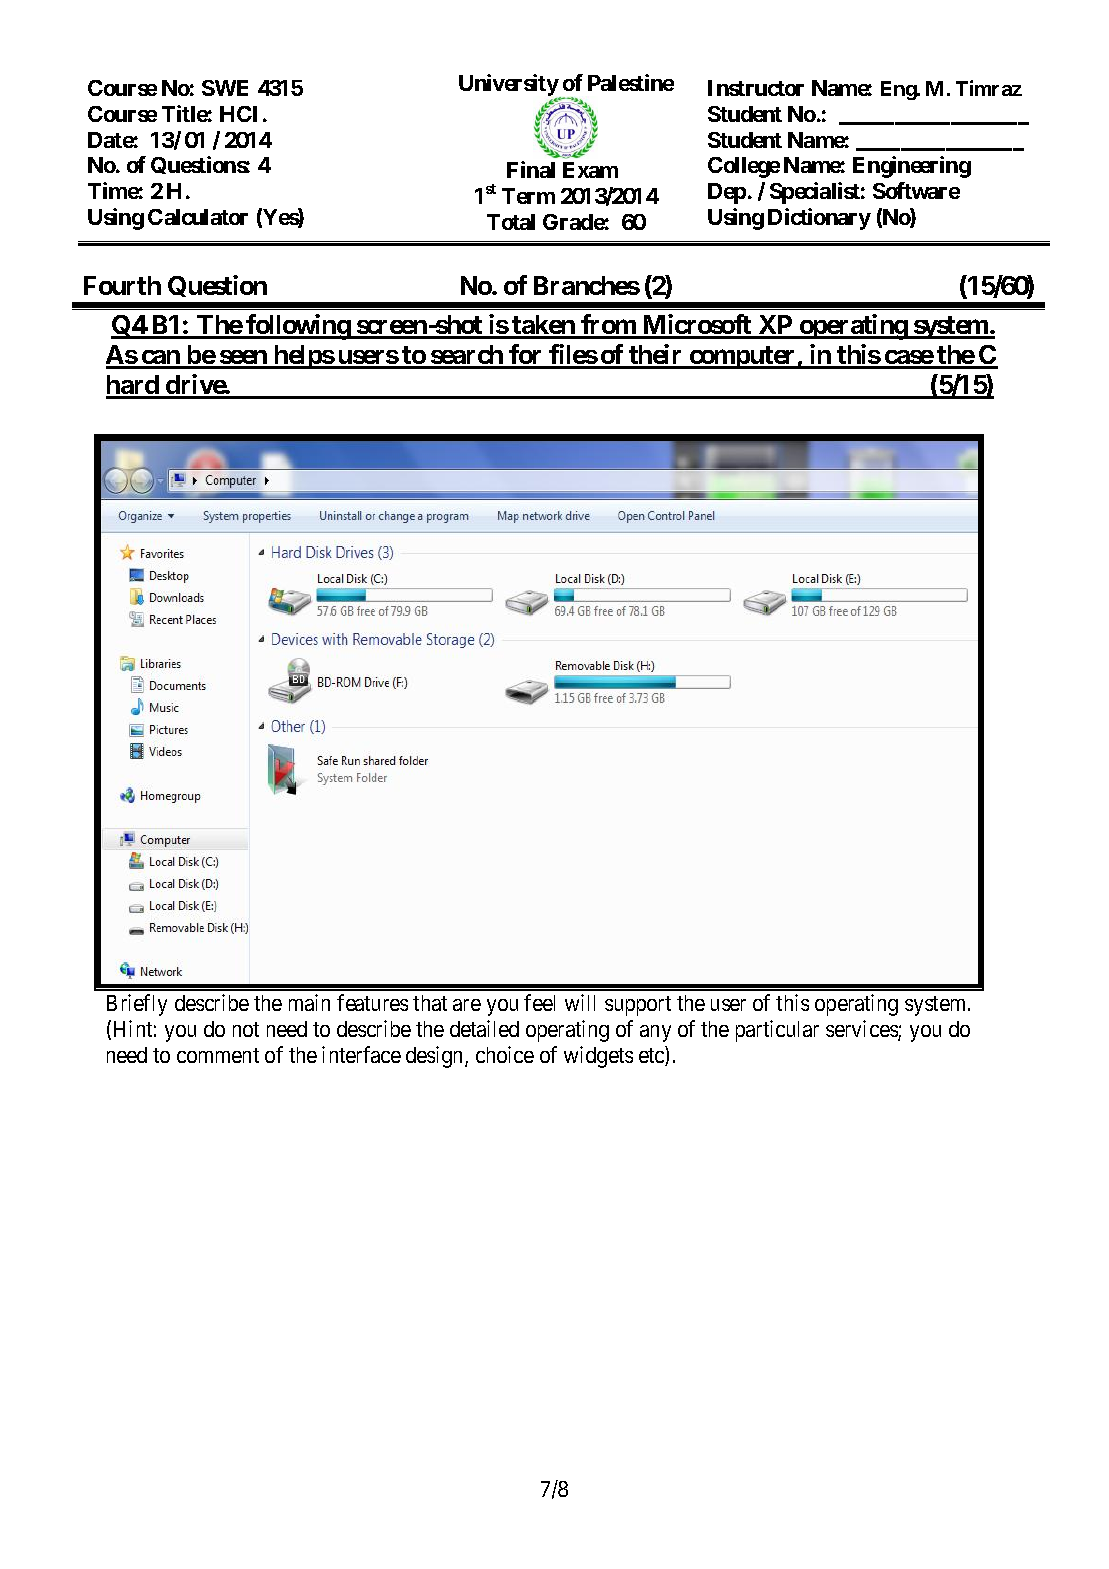  Describe the element at coordinates (238, 114) in the document. I see `HCI` at that location.
